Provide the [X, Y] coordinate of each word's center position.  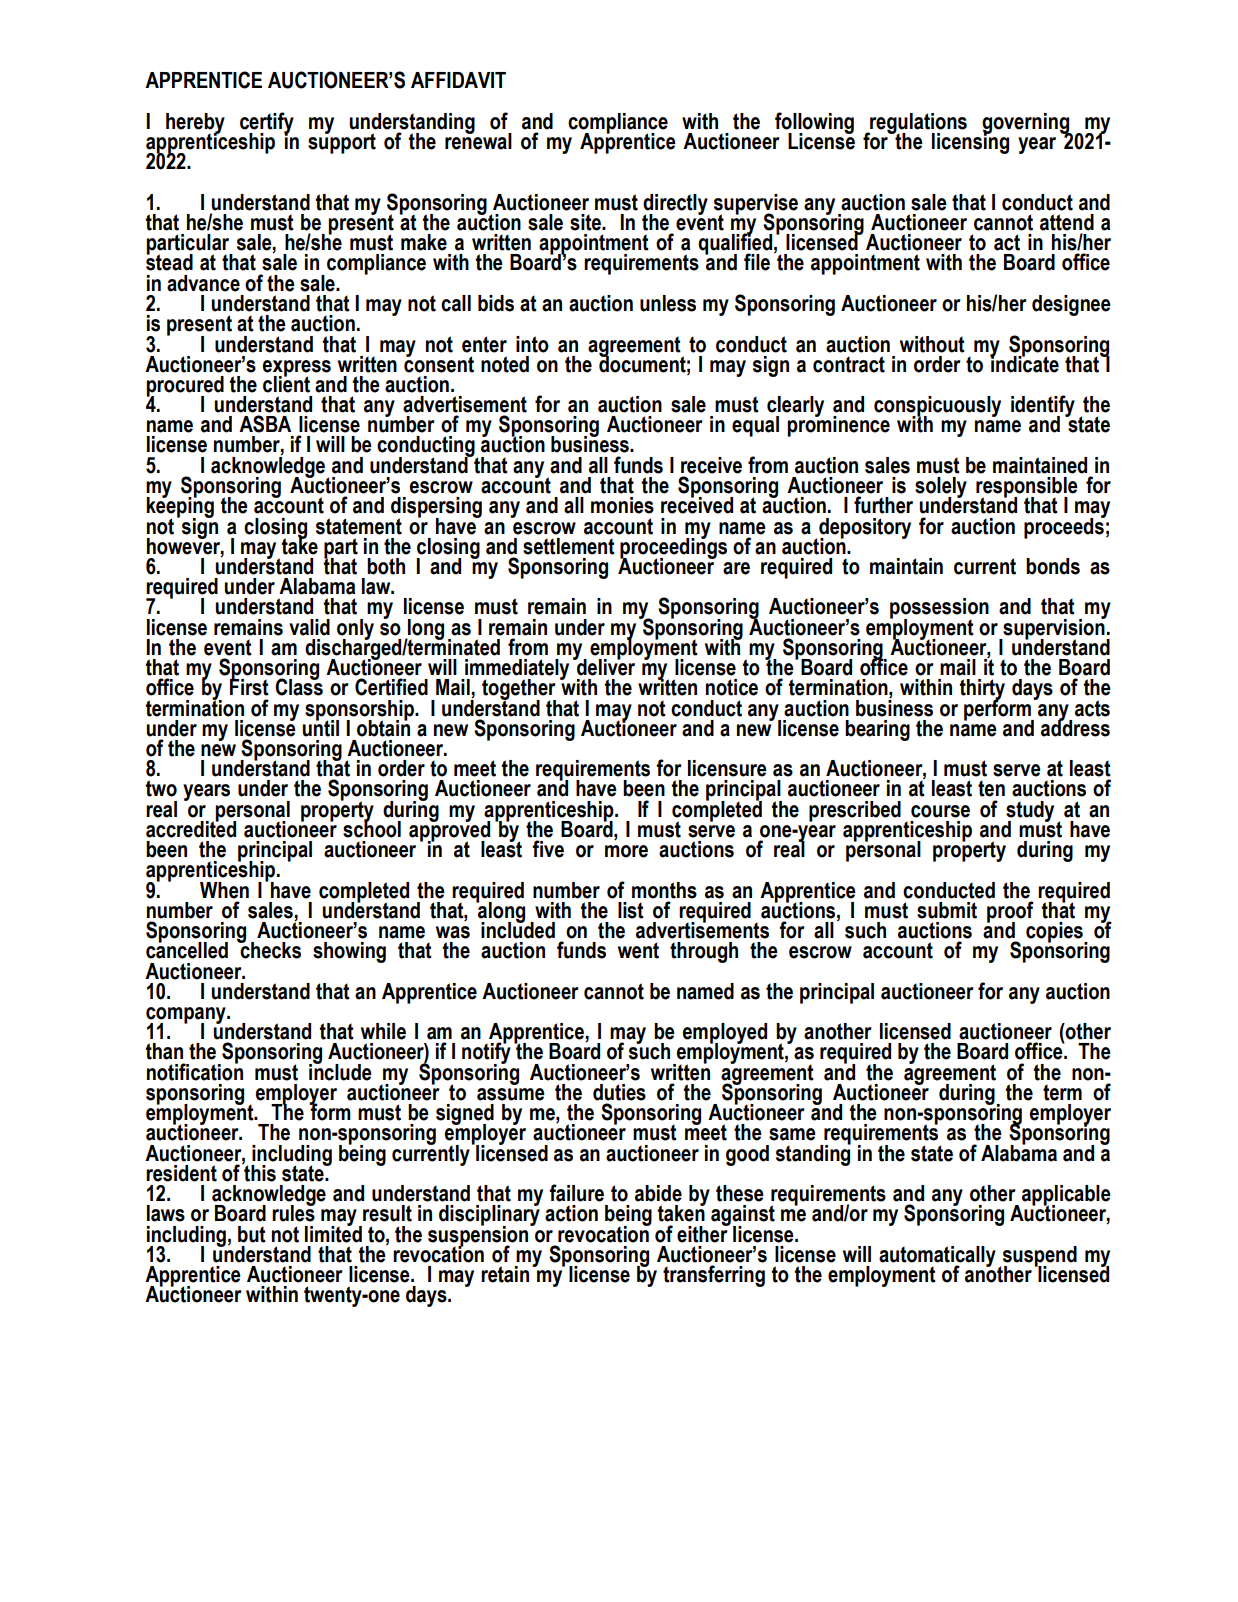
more [626, 851]
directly [675, 205]
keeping [180, 507]
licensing [970, 142]
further [883, 505]
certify [267, 124]
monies [622, 505]
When [224, 890]
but [252, 1234]
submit [947, 910]
